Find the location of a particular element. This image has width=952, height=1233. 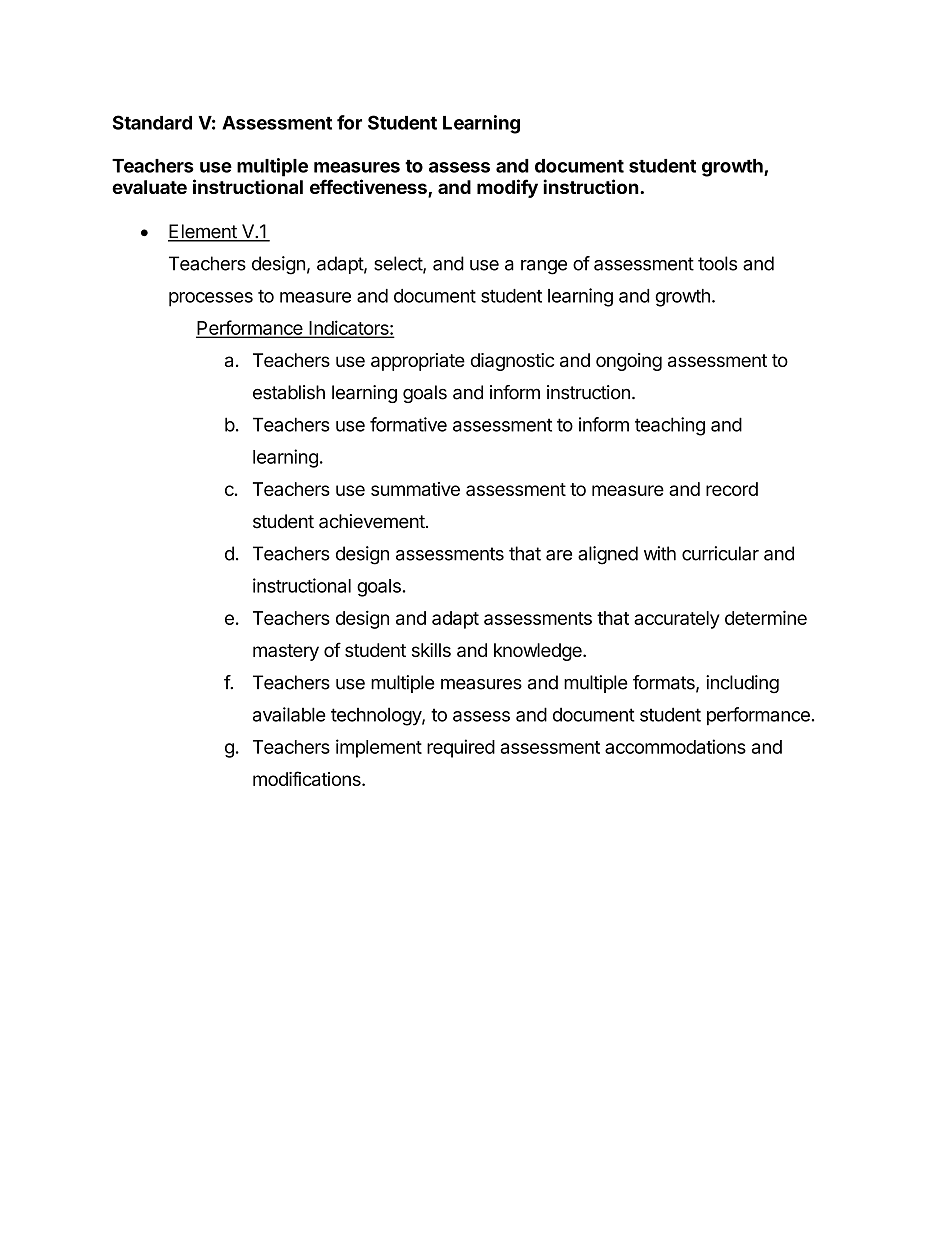

required is located at coordinates (461, 748).
